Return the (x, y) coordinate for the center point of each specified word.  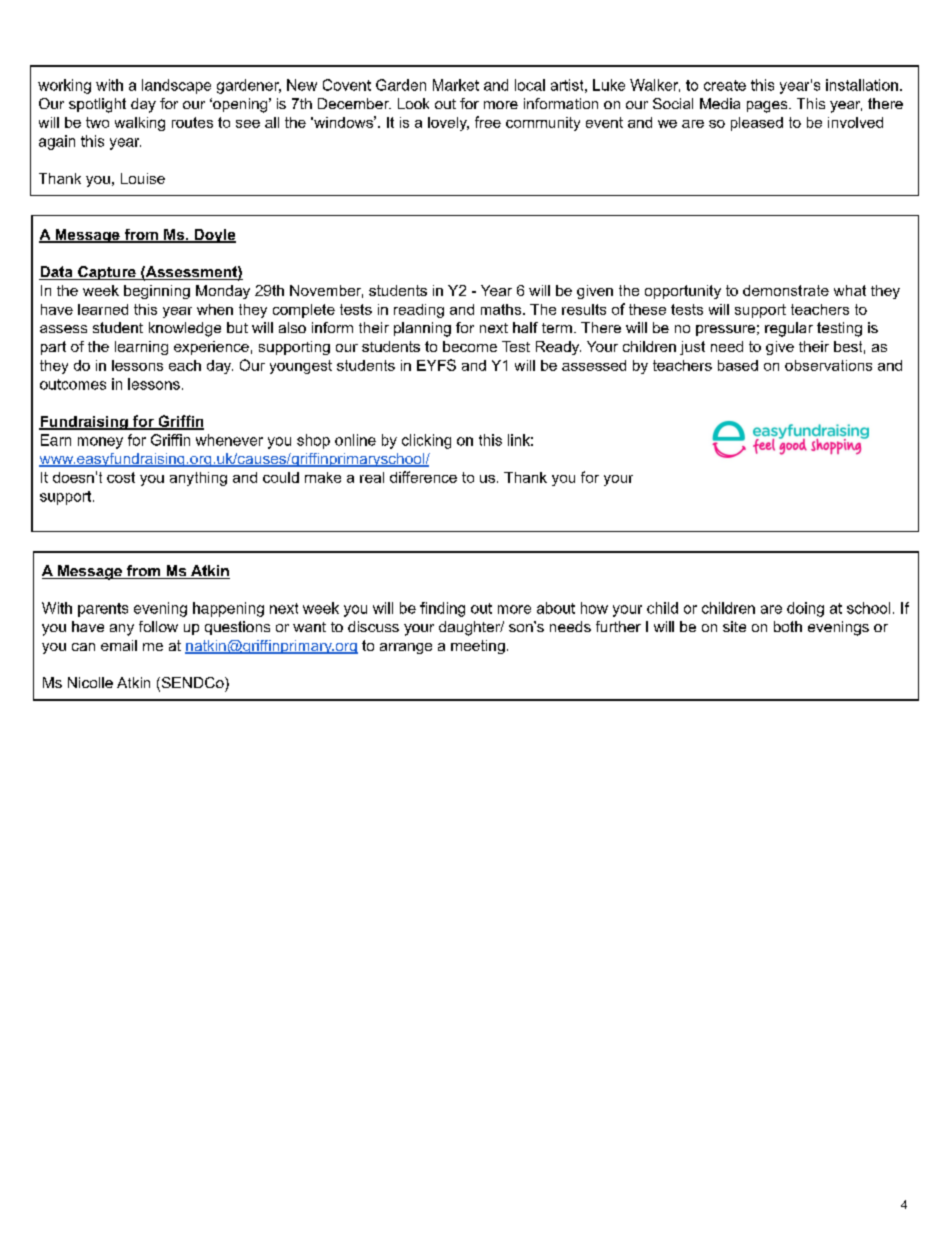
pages (768, 107)
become (470, 346)
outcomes (73, 384)
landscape (176, 86)
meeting (478, 647)
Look (413, 103)
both (788, 626)
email (119, 645)
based (738, 365)
